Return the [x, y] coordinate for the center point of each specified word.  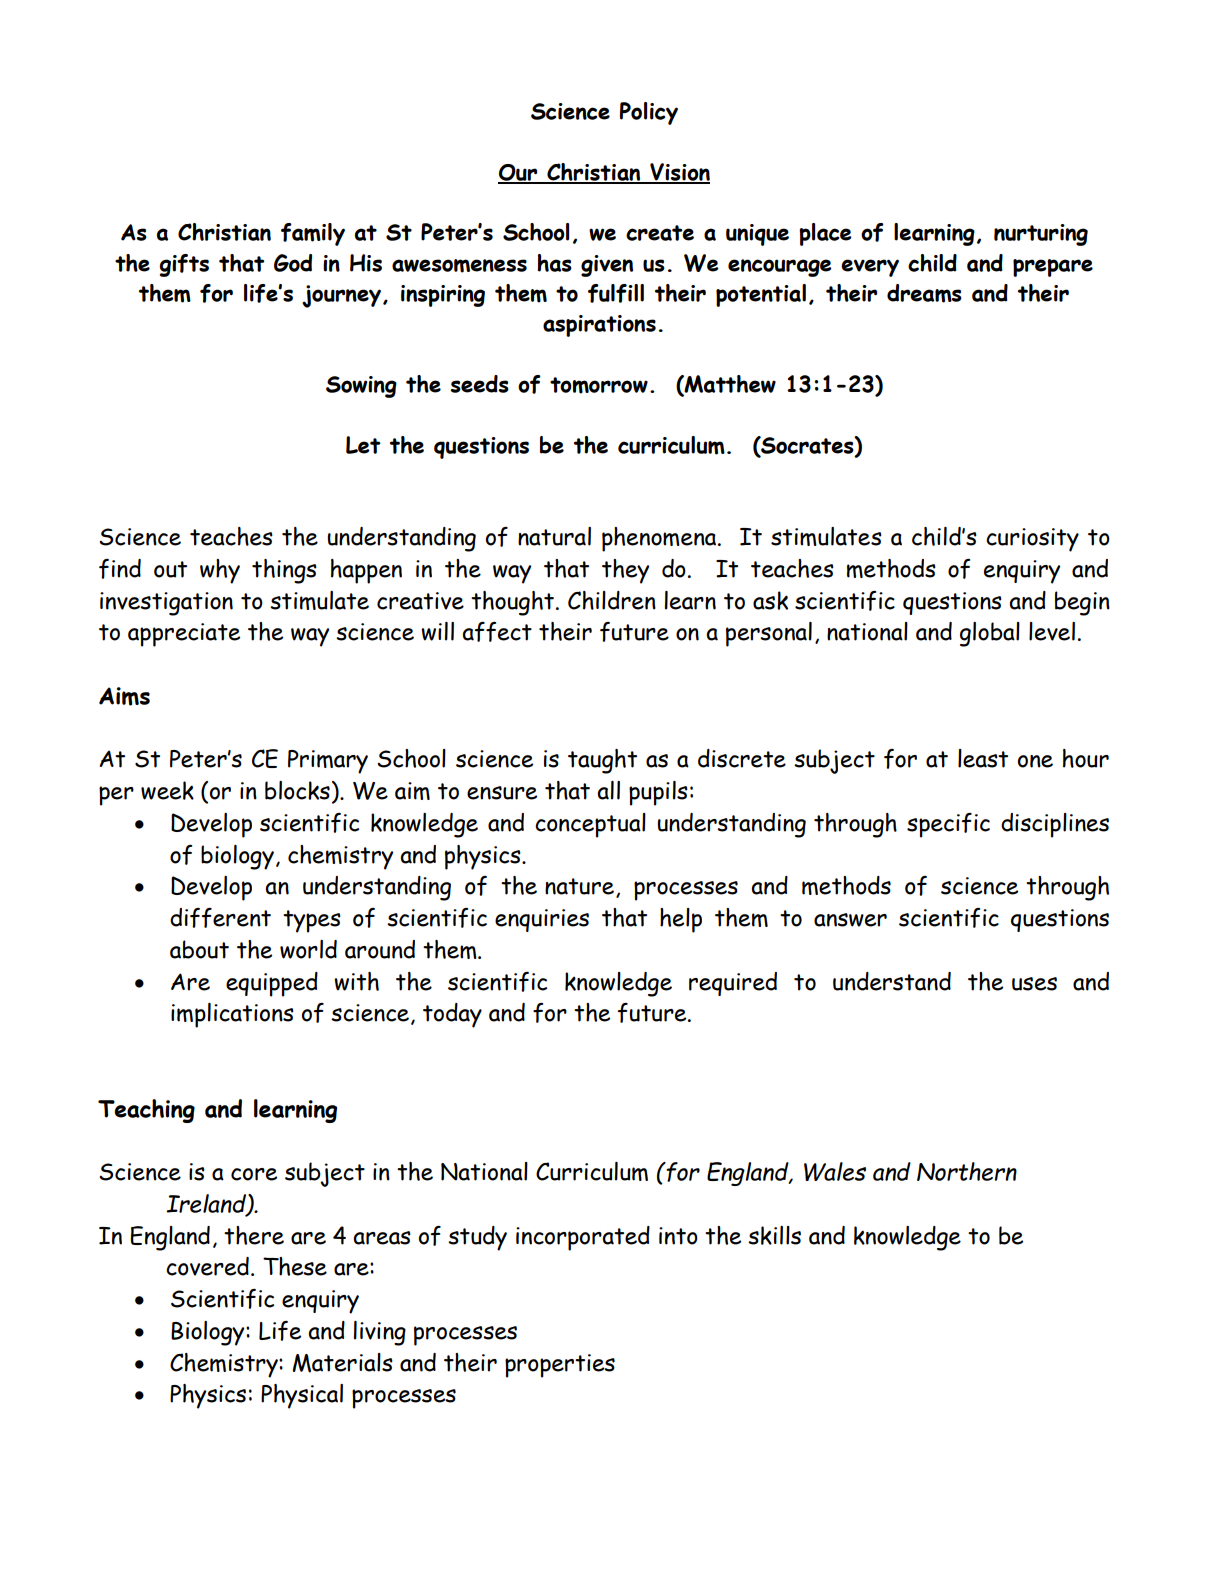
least [983, 758]
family [313, 234]
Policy [649, 113]
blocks [297, 790]
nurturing [1041, 235]
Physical [302, 1396]
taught [602, 761]
